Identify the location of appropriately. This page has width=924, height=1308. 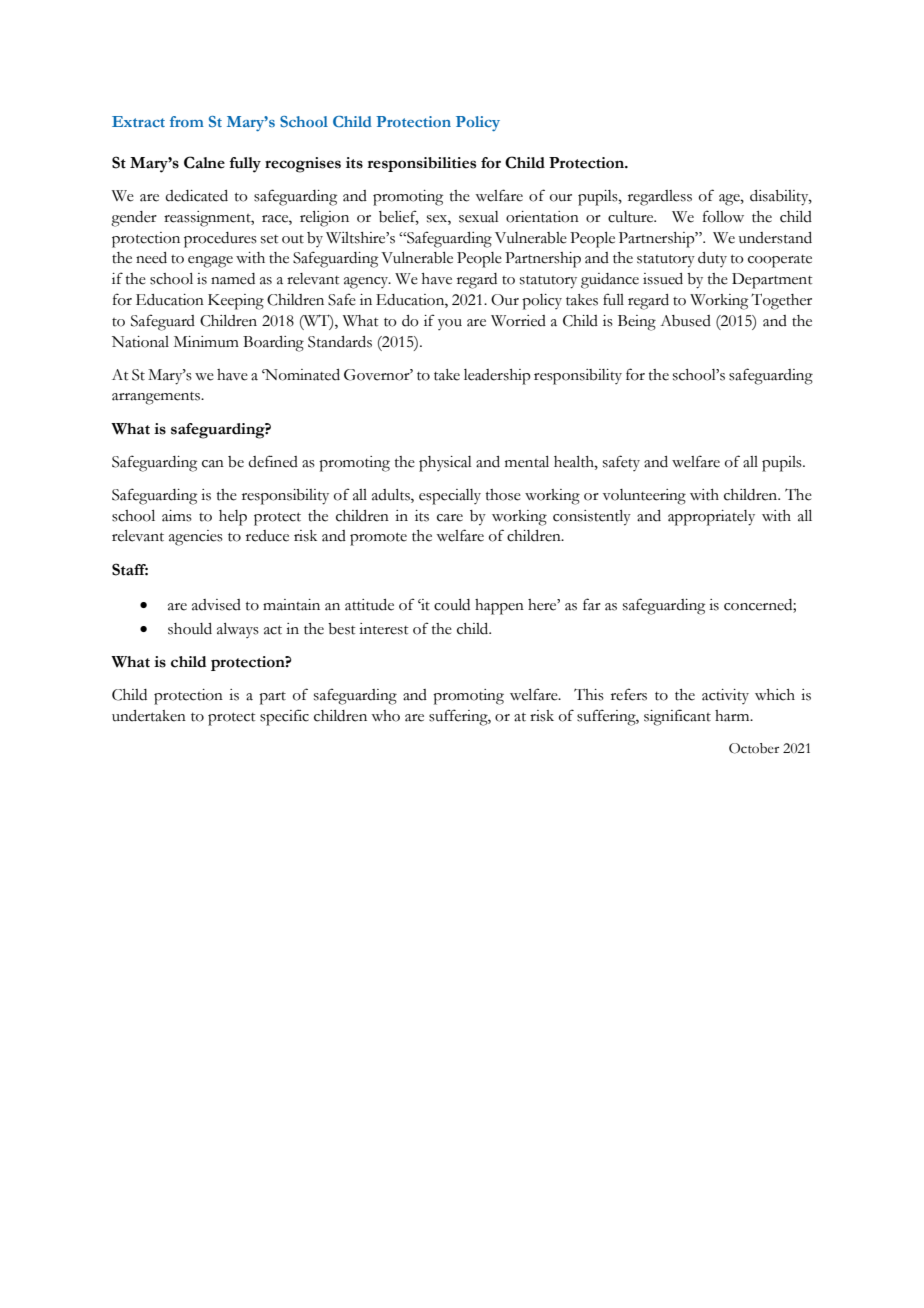
(711, 518).
